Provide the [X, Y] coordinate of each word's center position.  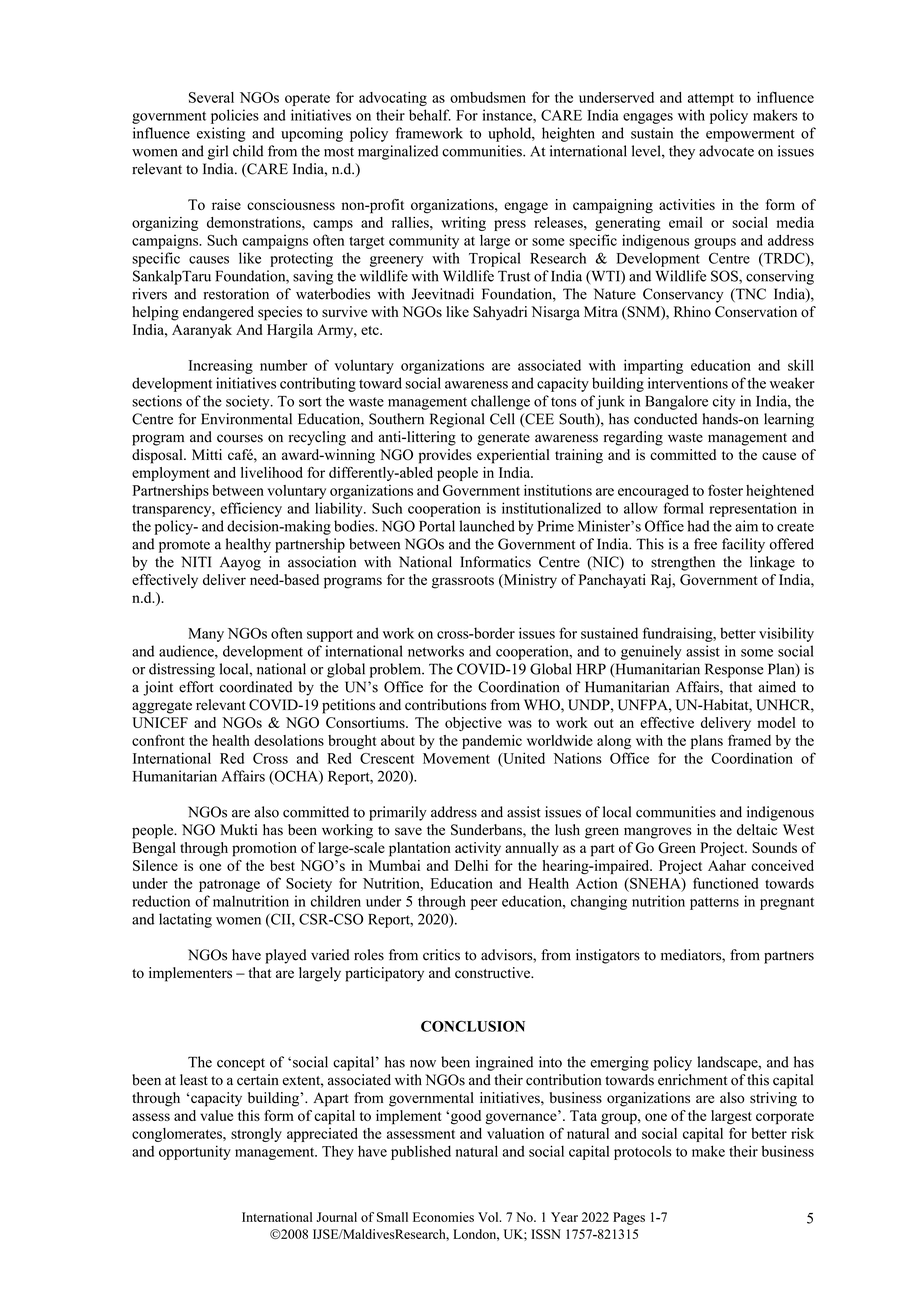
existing [221, 134]
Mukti [238, 829]
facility [743, 545]
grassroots [463, 582]
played [286, 956]
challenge [500, 402]
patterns [714, 903]
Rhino [692, 312]
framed [749, 740]
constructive [493, 973]
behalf [430, 115]
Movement [456, 758]
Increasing [221, 366]
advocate [726, 151]
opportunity [195, 1152]
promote [184, 546]
